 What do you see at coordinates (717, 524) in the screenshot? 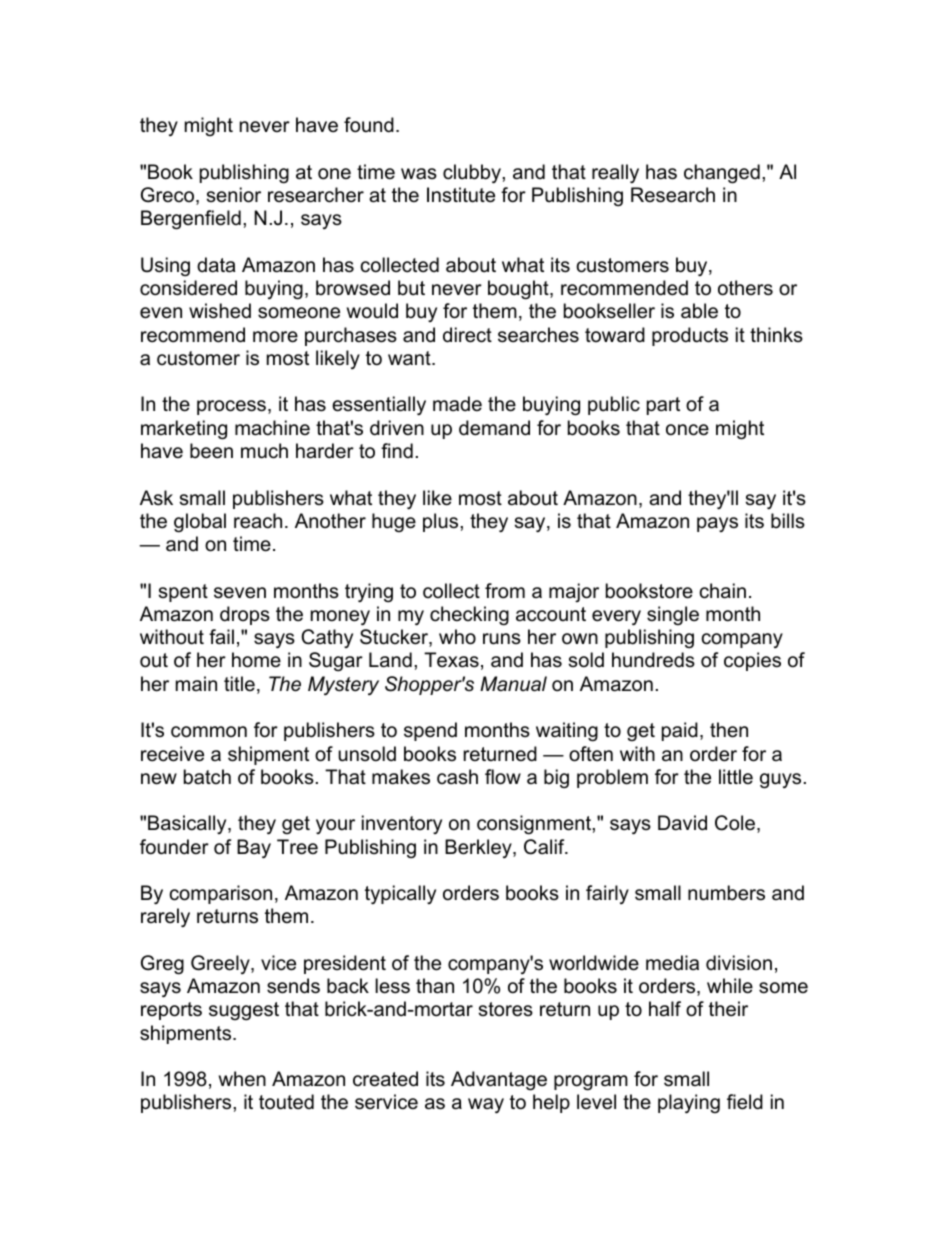
I see `pays` at bounding box center [717, 524].
